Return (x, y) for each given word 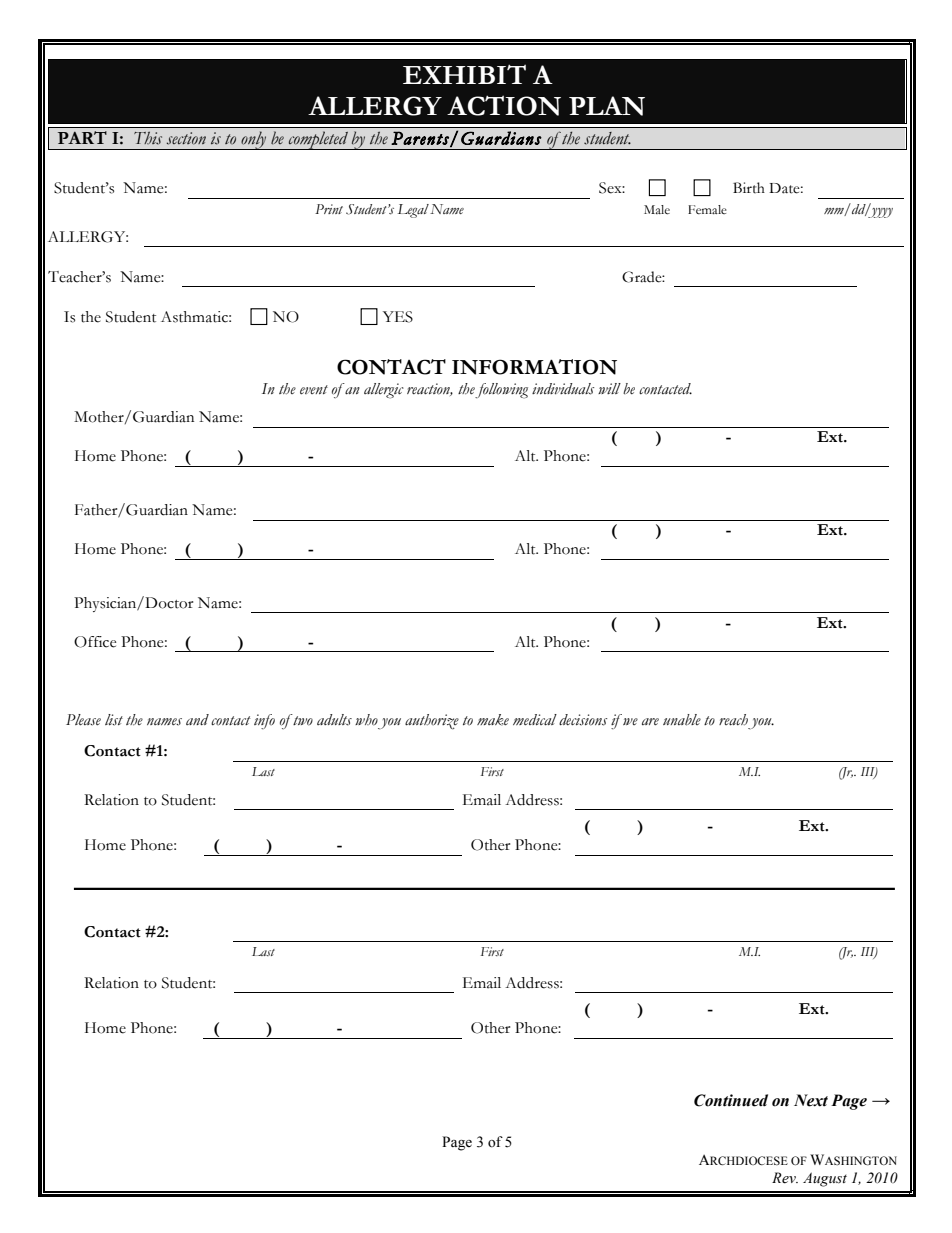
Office (95, 642)
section (186, 138)
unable (682, 720)
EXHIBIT (464, 74)
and (197, 719)
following (501, 391)
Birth (749, 188)
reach (733, 720)
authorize (432, 721)
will (609, 388)
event (314, 390)
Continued (731, 1100)
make (493, 720)
